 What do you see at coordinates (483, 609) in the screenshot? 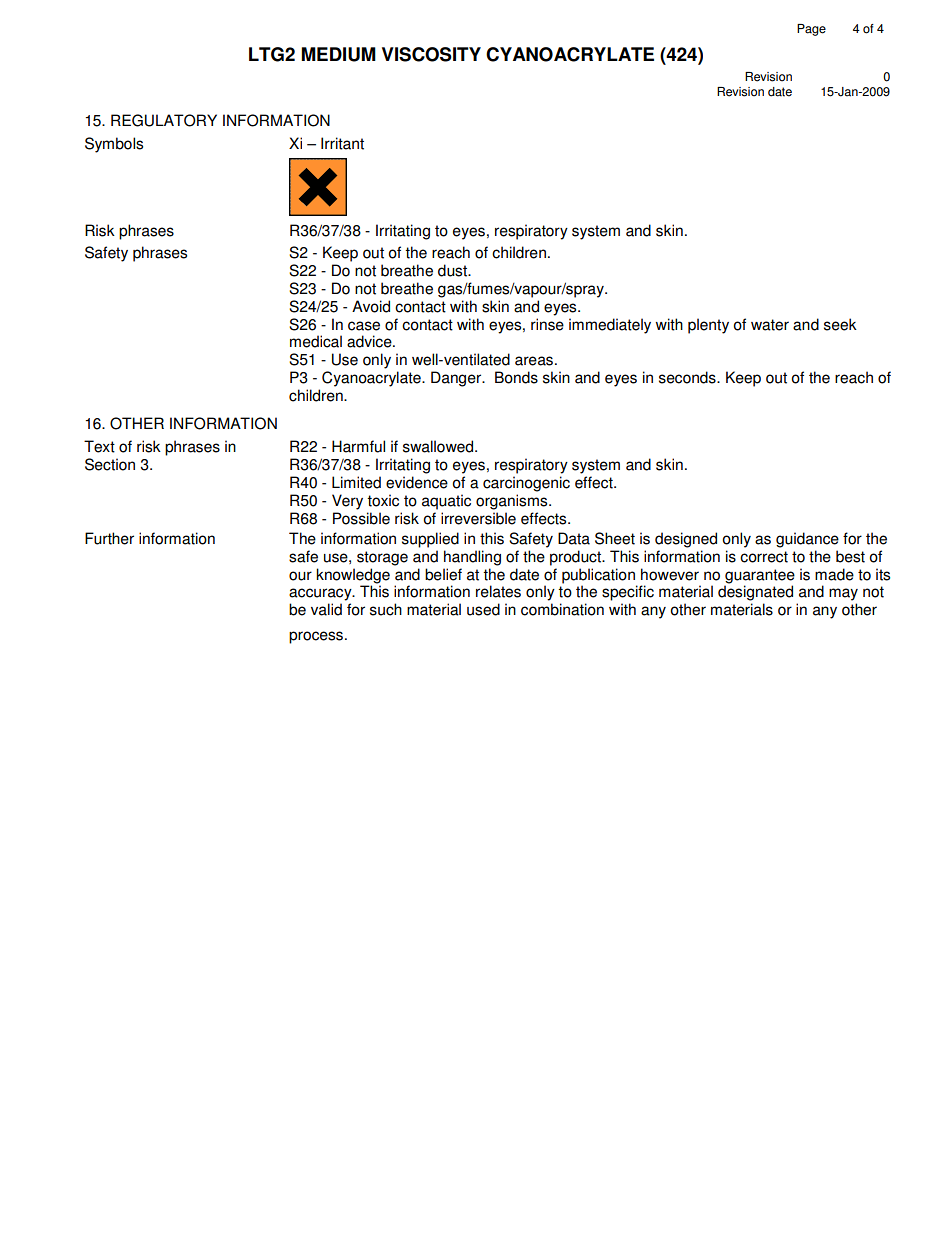
I see `used` at bounding box center [483, 609].
